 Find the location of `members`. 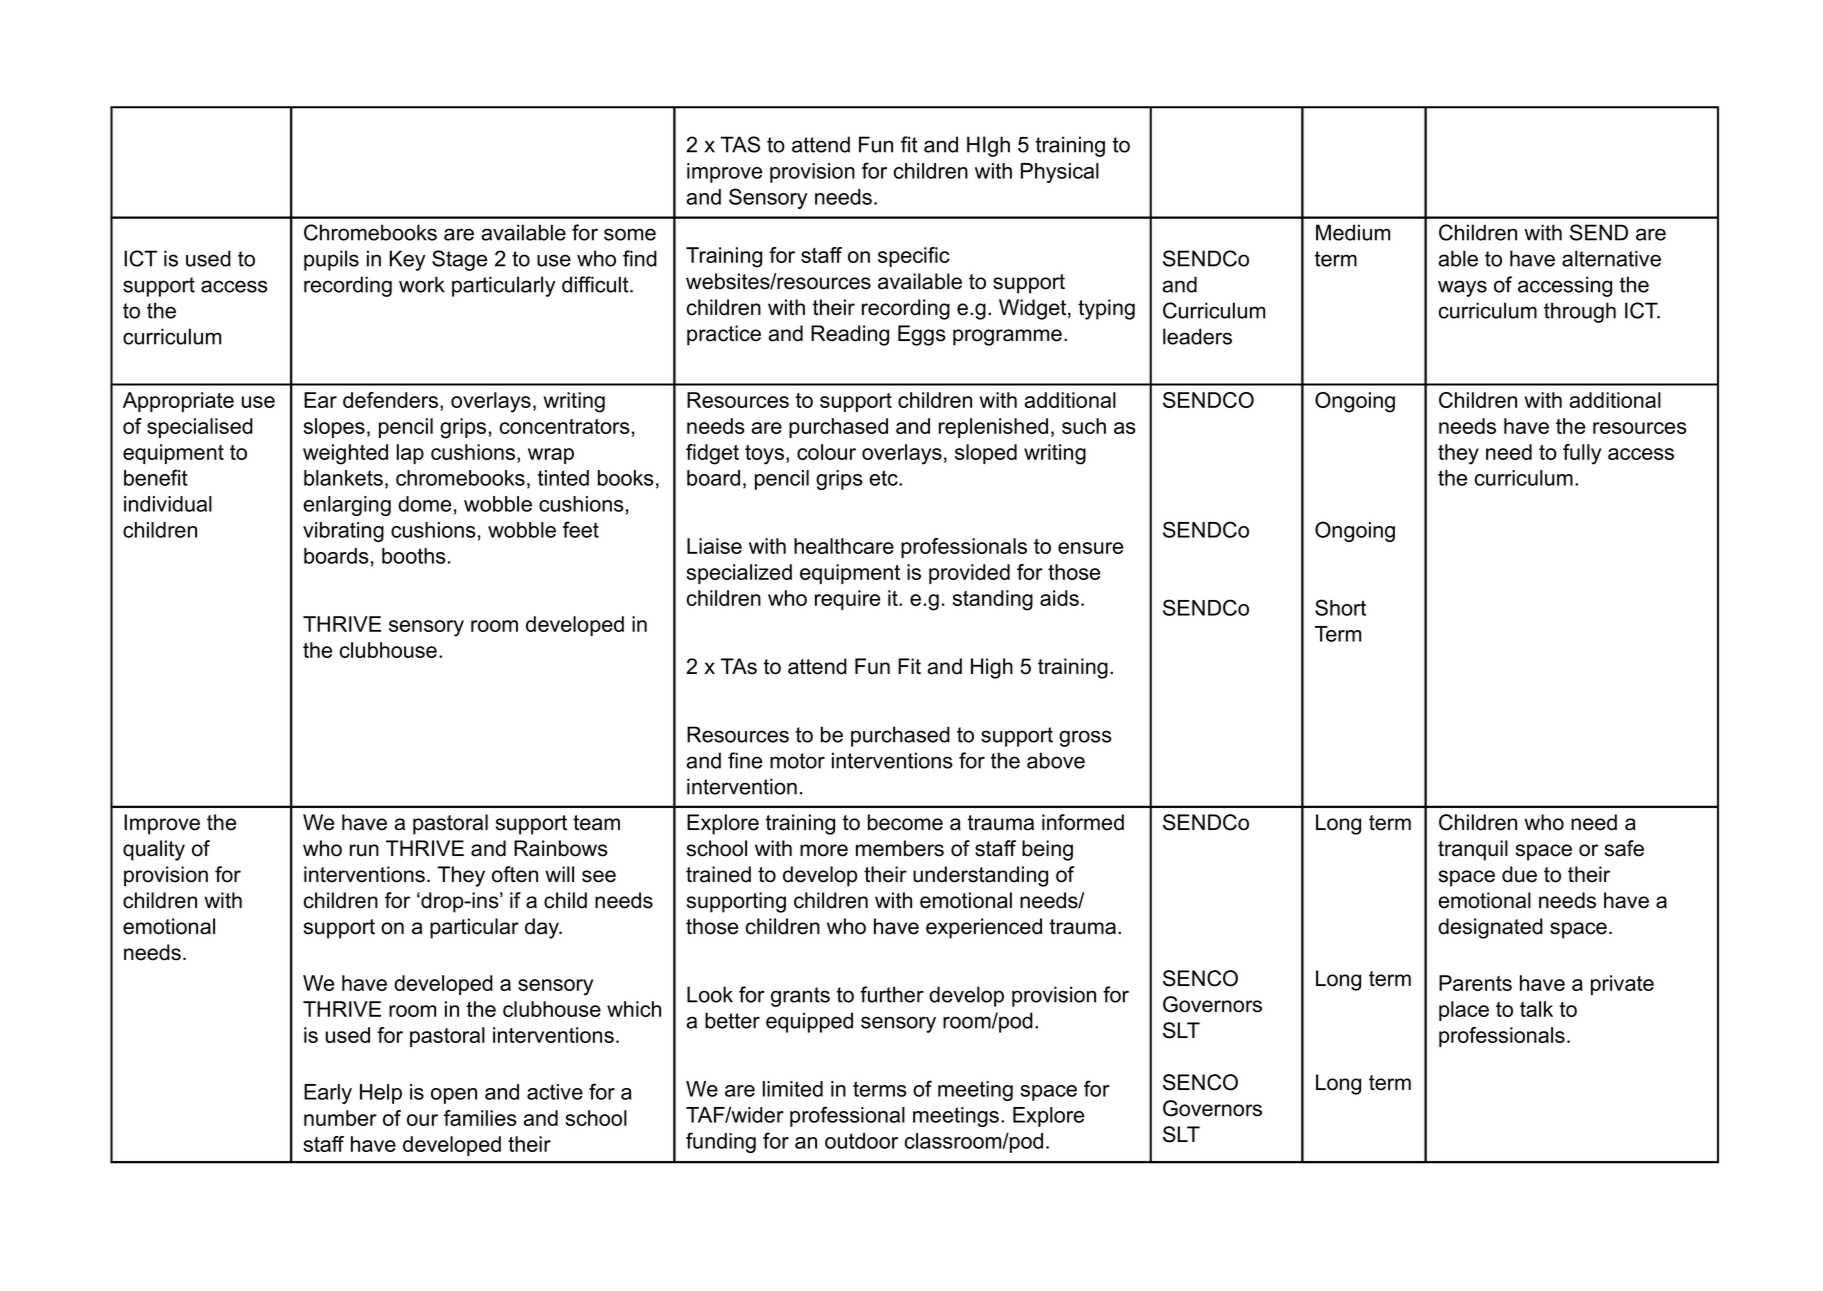

members is located at coordinates (900, 848).
